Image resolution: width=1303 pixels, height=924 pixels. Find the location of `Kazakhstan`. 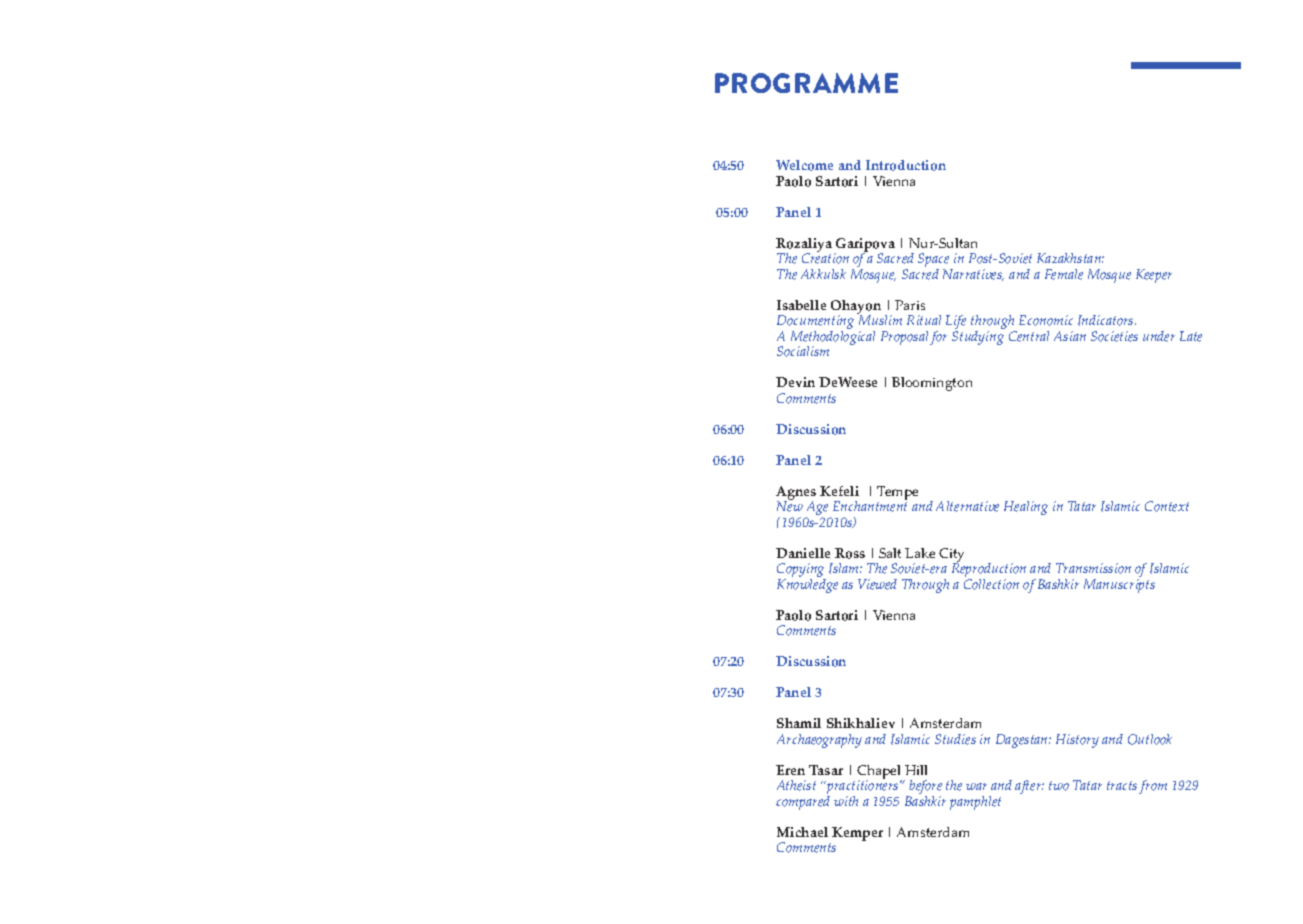

Kazakhstan is located at coordinates (1070, 258).
